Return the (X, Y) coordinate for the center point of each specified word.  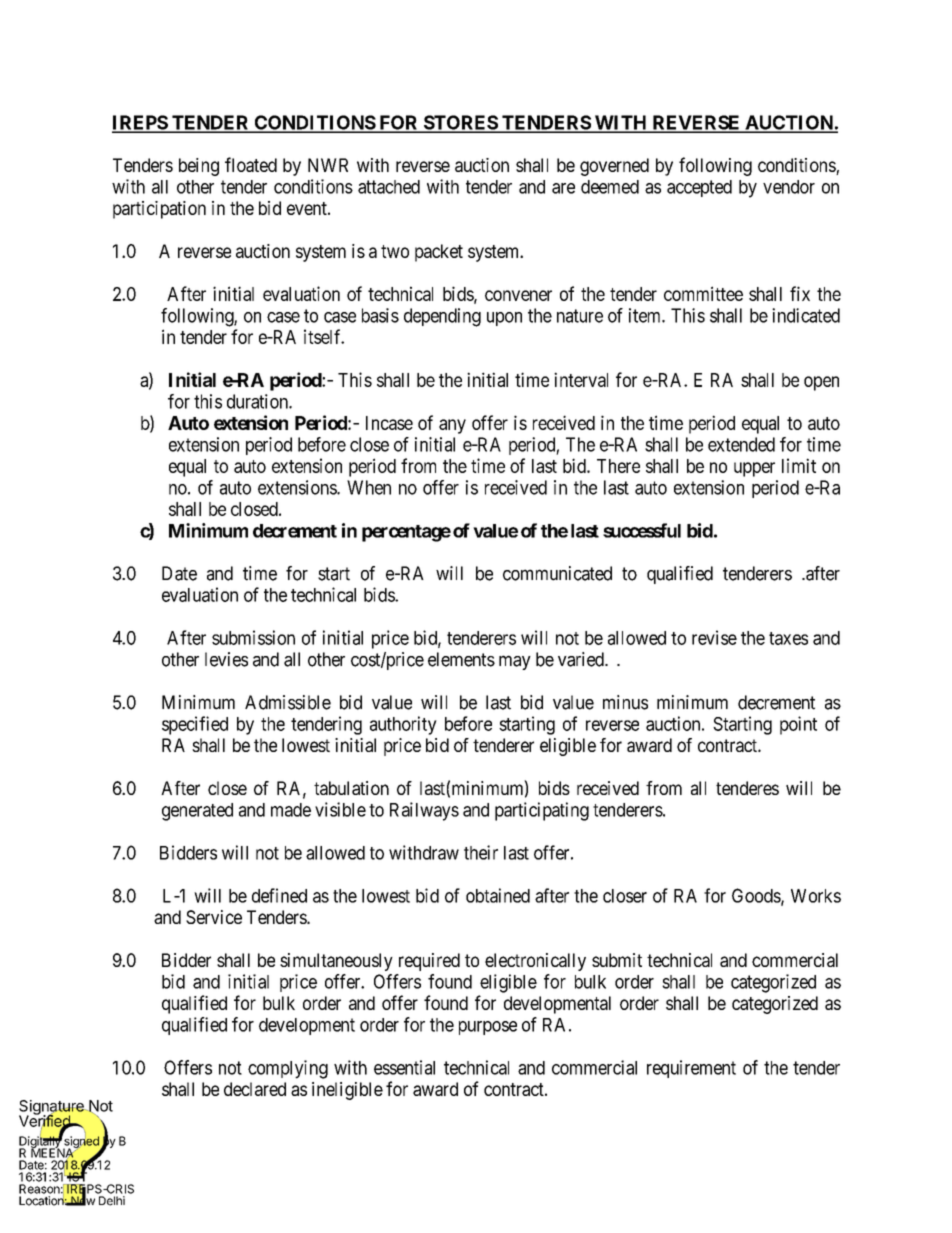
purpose (488, 1028)
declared (255, 1089)
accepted (699, 188)
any (452, 426)
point (798, 725)
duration (258, 401)
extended (741, 444)
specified (195, 725)
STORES (460, 123)
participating (542, 811)
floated (251, 164)
